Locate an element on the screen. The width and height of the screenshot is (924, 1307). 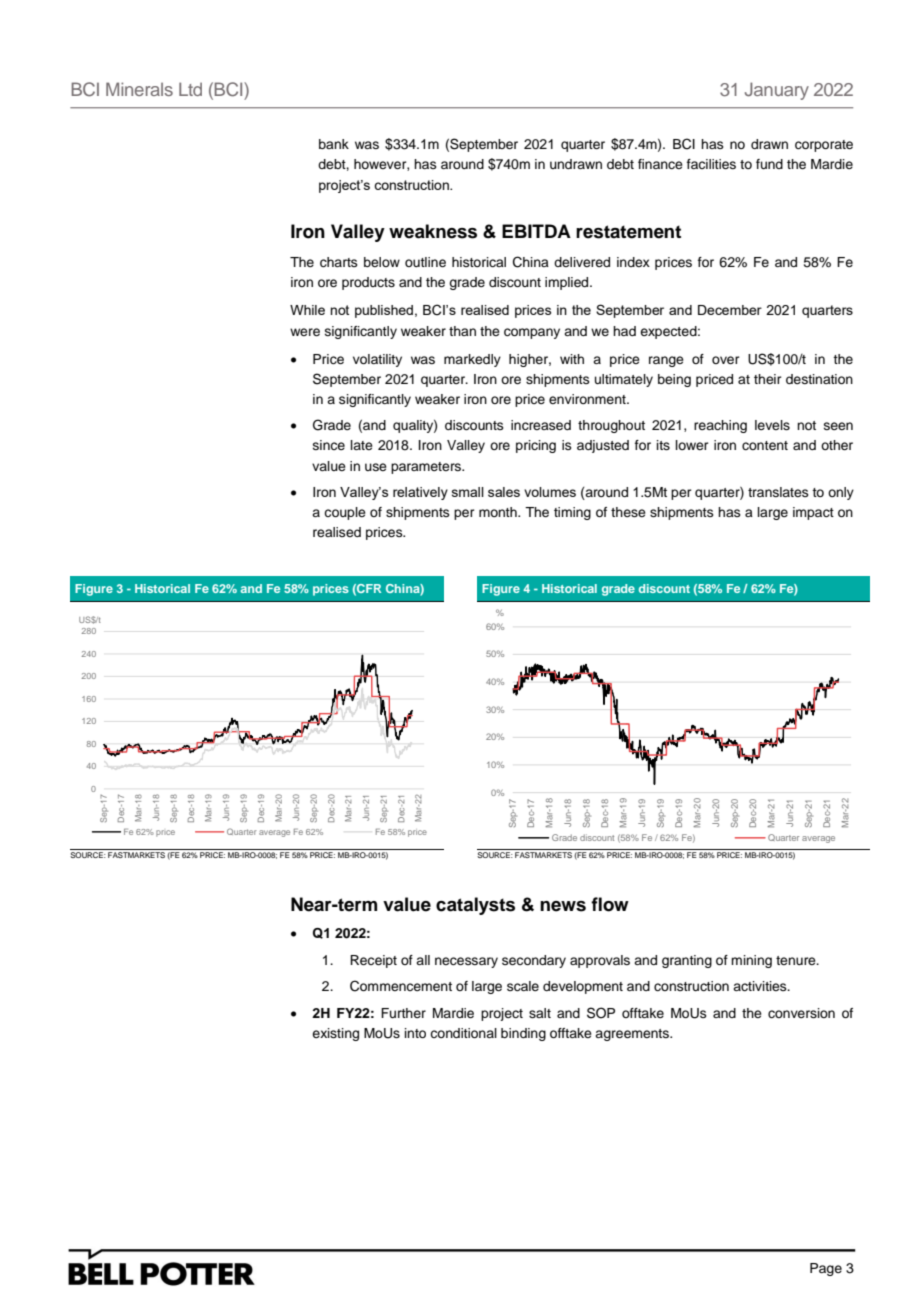
markedly is located at coordinates (472, 360).
